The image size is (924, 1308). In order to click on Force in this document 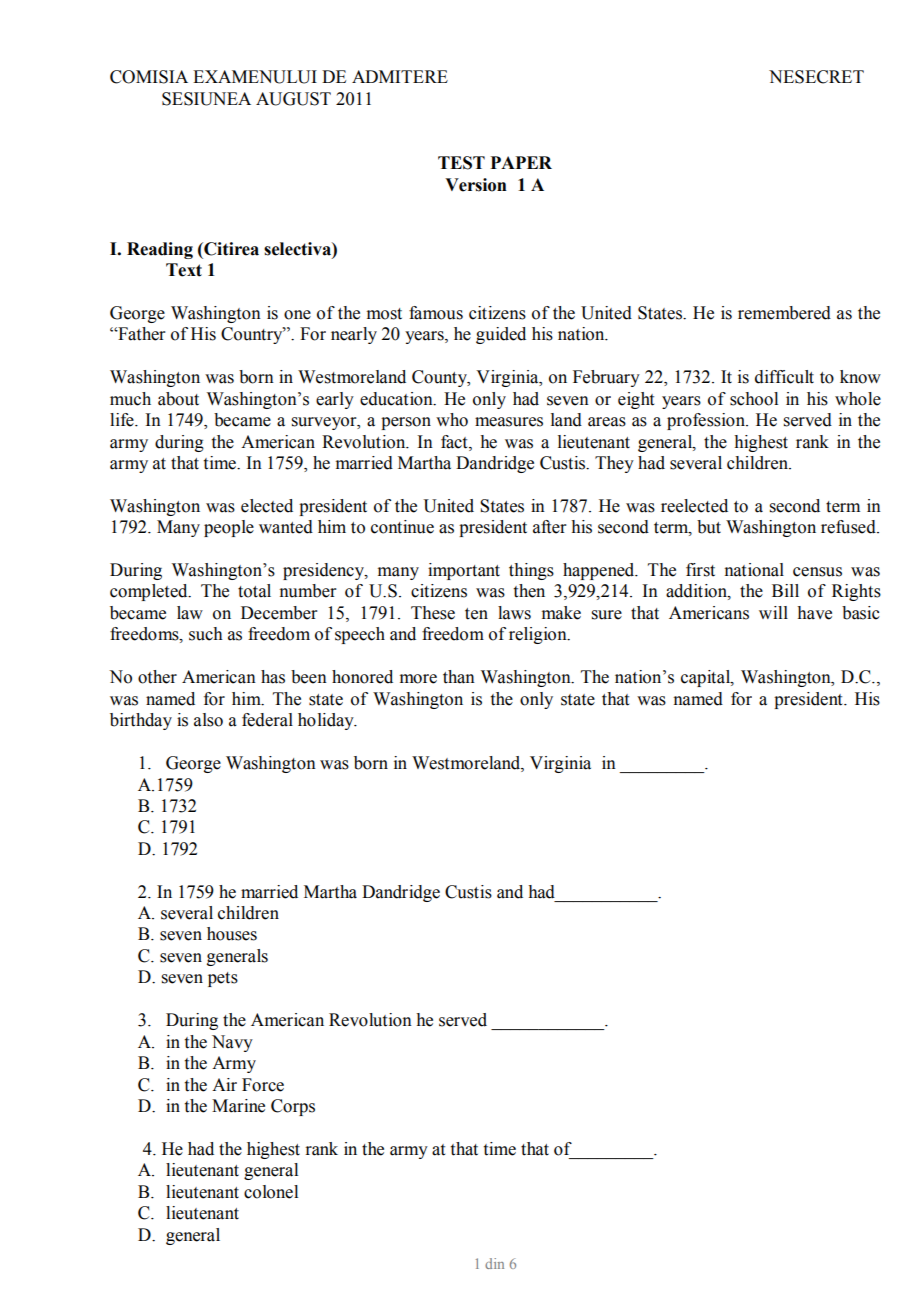, I will do `click(263, 1085)`.
